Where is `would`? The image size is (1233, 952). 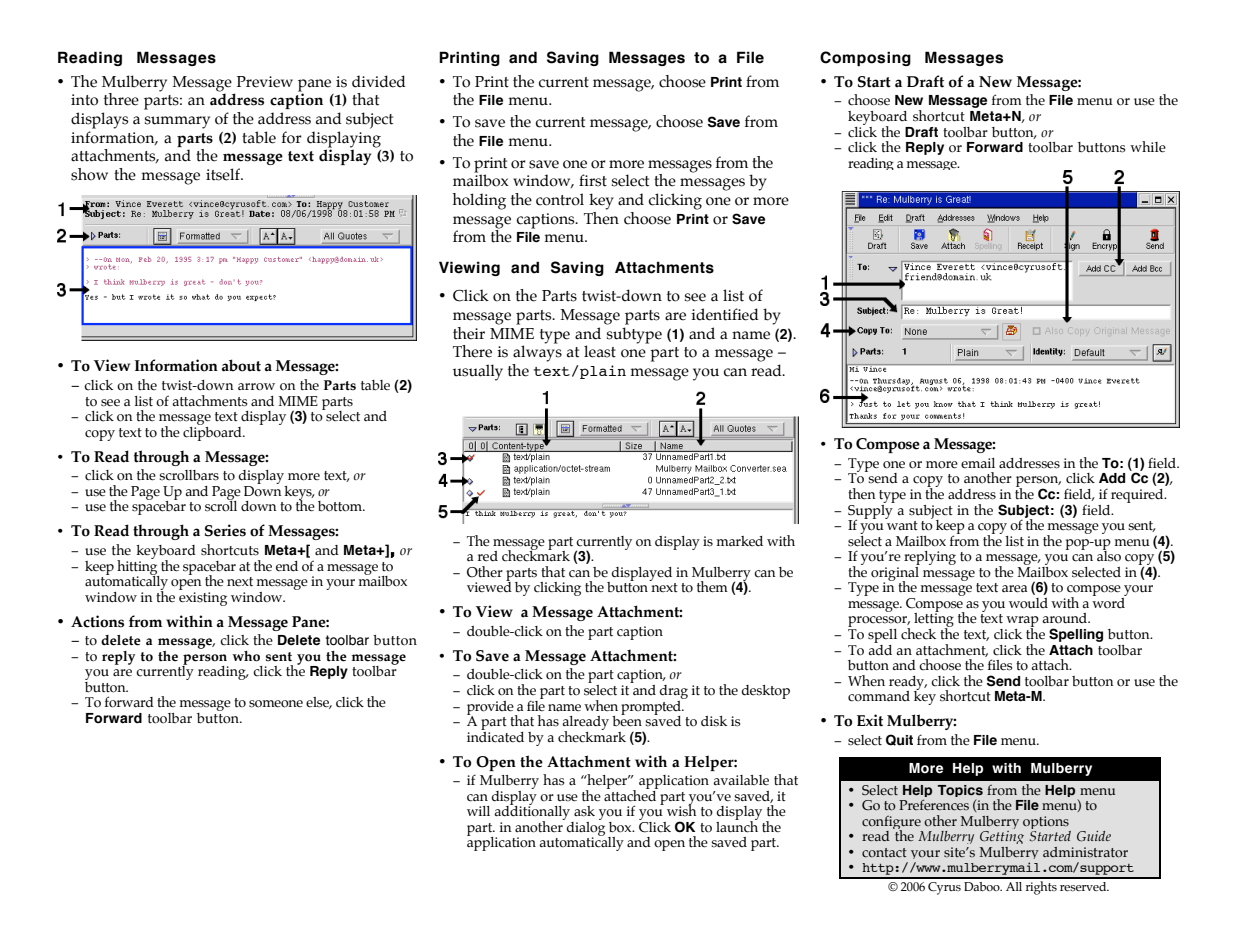 would is located at coordinates (1028, 603).
